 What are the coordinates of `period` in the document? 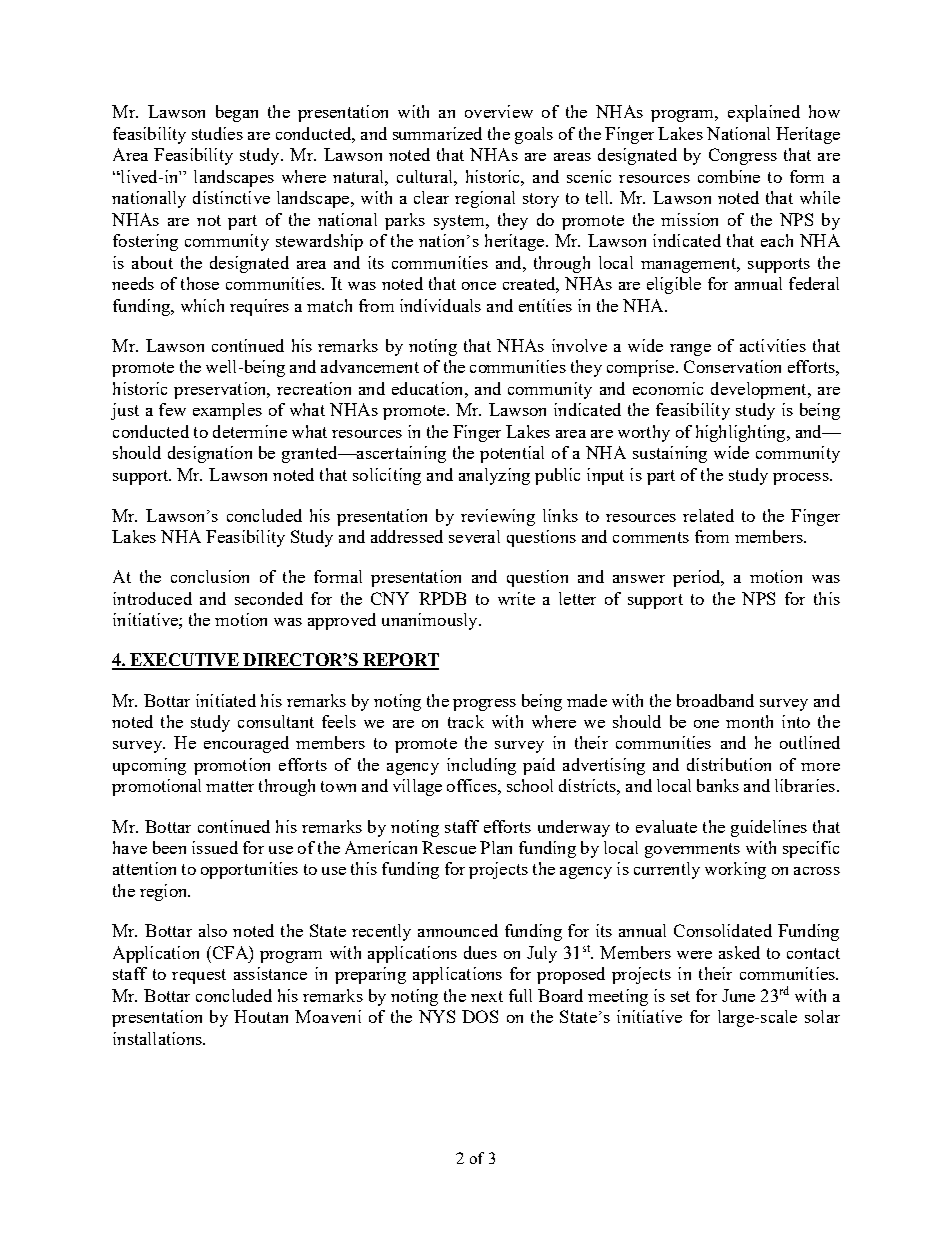 It's located at (698, 578).
